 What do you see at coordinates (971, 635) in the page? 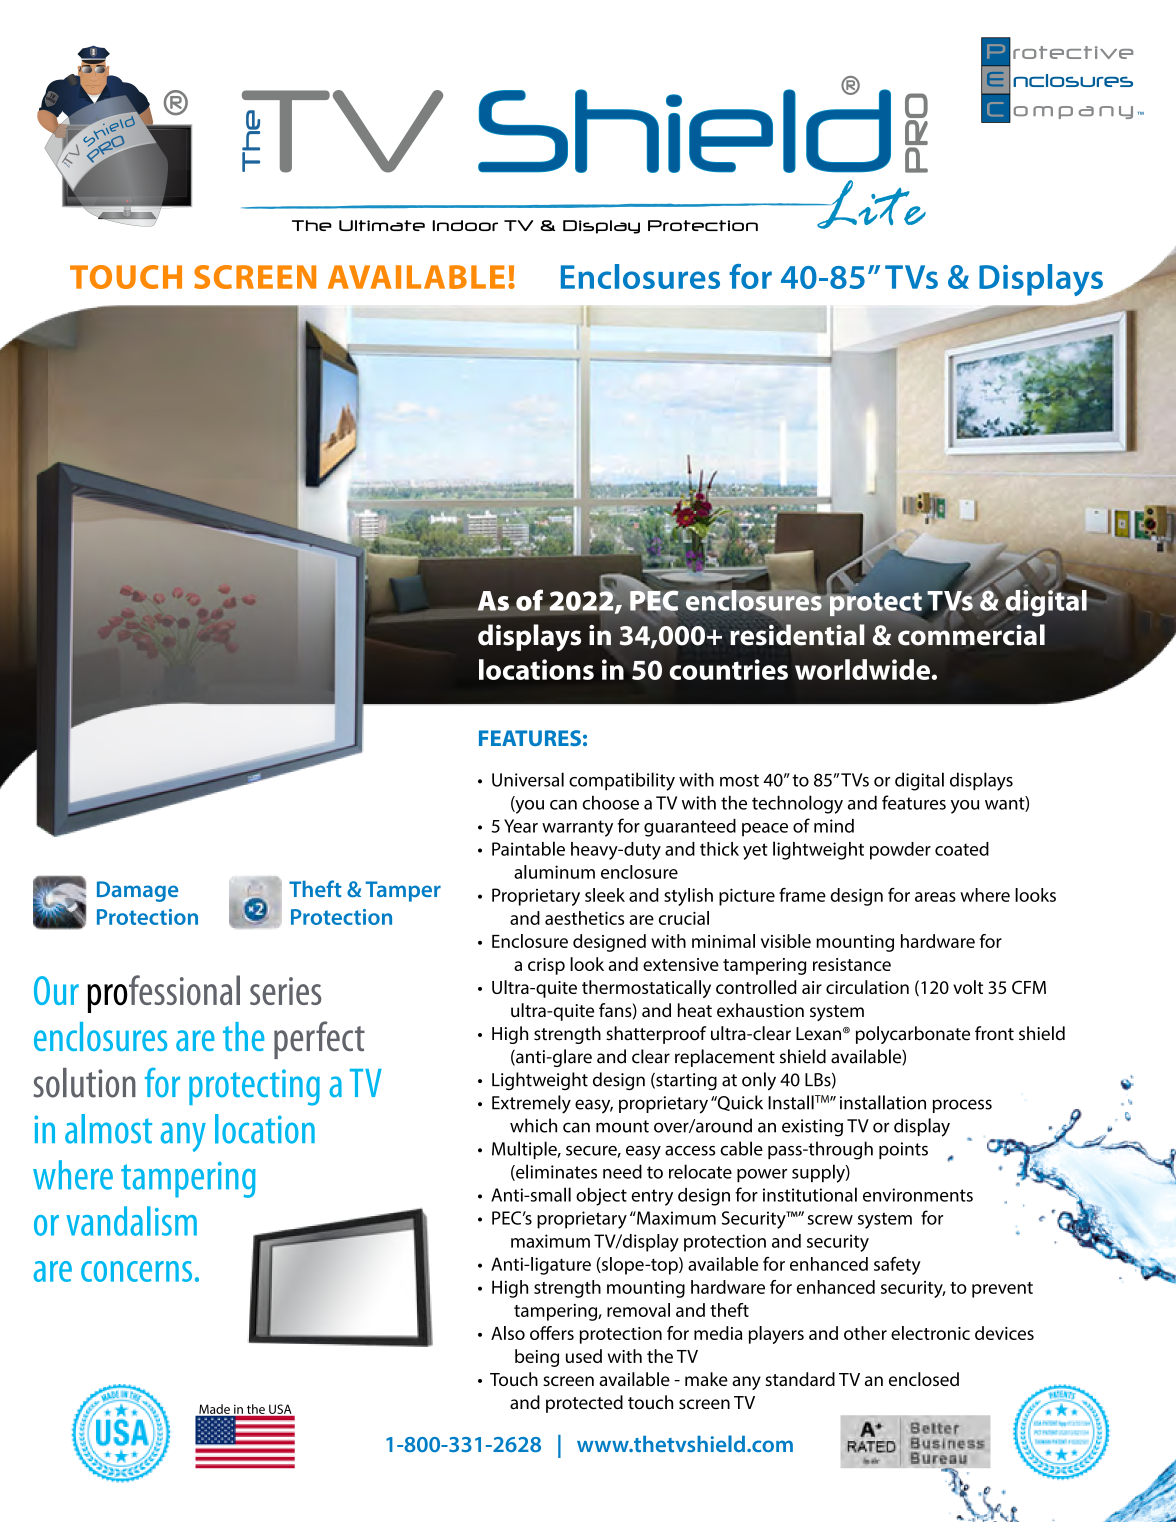
I see `commercial` at bounding box center [971, 635].
